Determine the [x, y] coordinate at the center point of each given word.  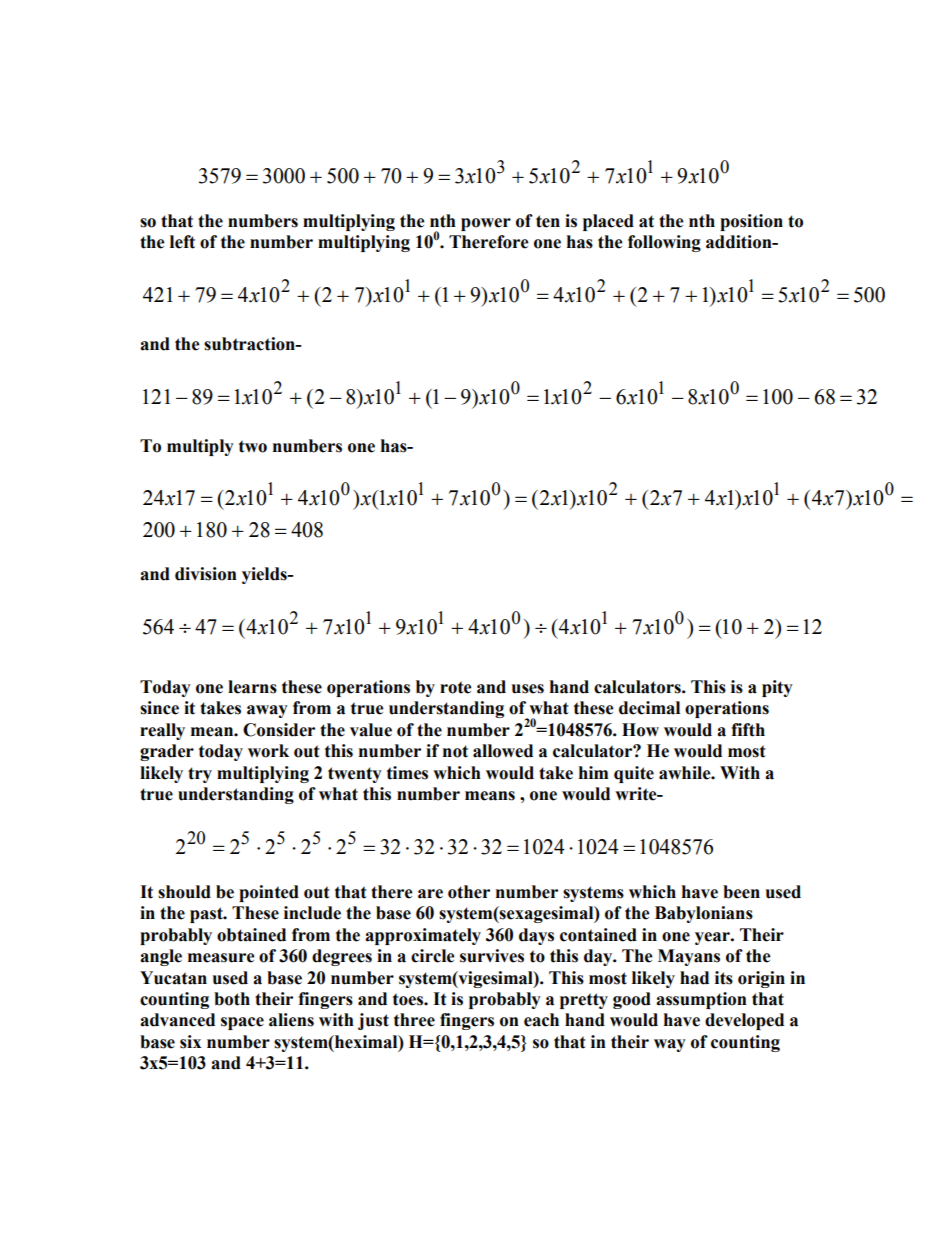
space [242, 1023]
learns [252, 687]
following [664, 243]
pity [777, 688]
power [486, 224]
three [414, 1020]
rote [456, 687]
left [182, 242]
